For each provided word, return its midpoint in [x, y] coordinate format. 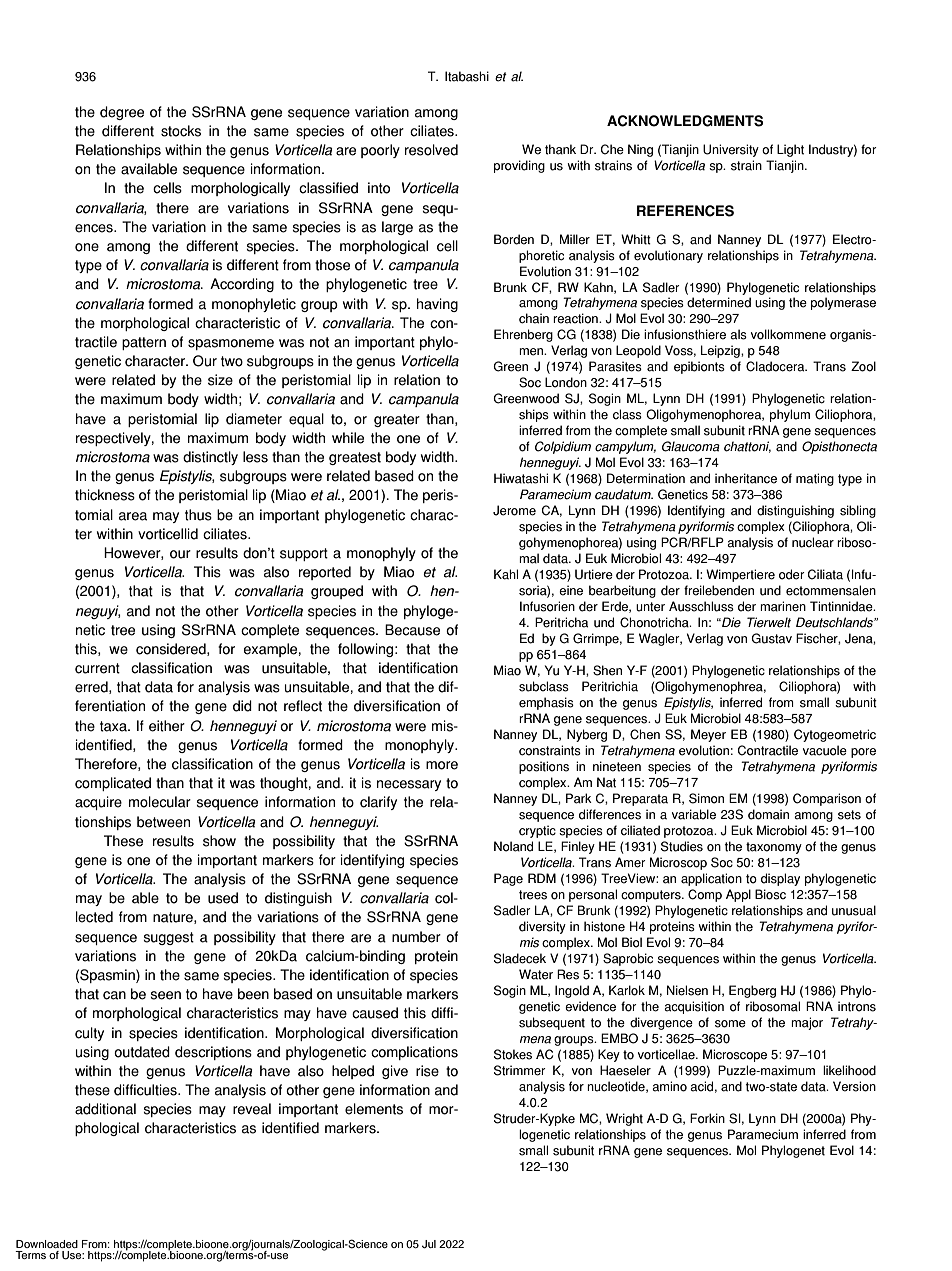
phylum [790, 415]
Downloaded [47, 1244]
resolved [431, 150]
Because [412, 630]
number [416, 937]
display [780, 879]
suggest [168, 938]
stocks [181, 131]
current [97, 668]
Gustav [771, 638]
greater [397, 420]
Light [790, 150]
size [220, 380]
